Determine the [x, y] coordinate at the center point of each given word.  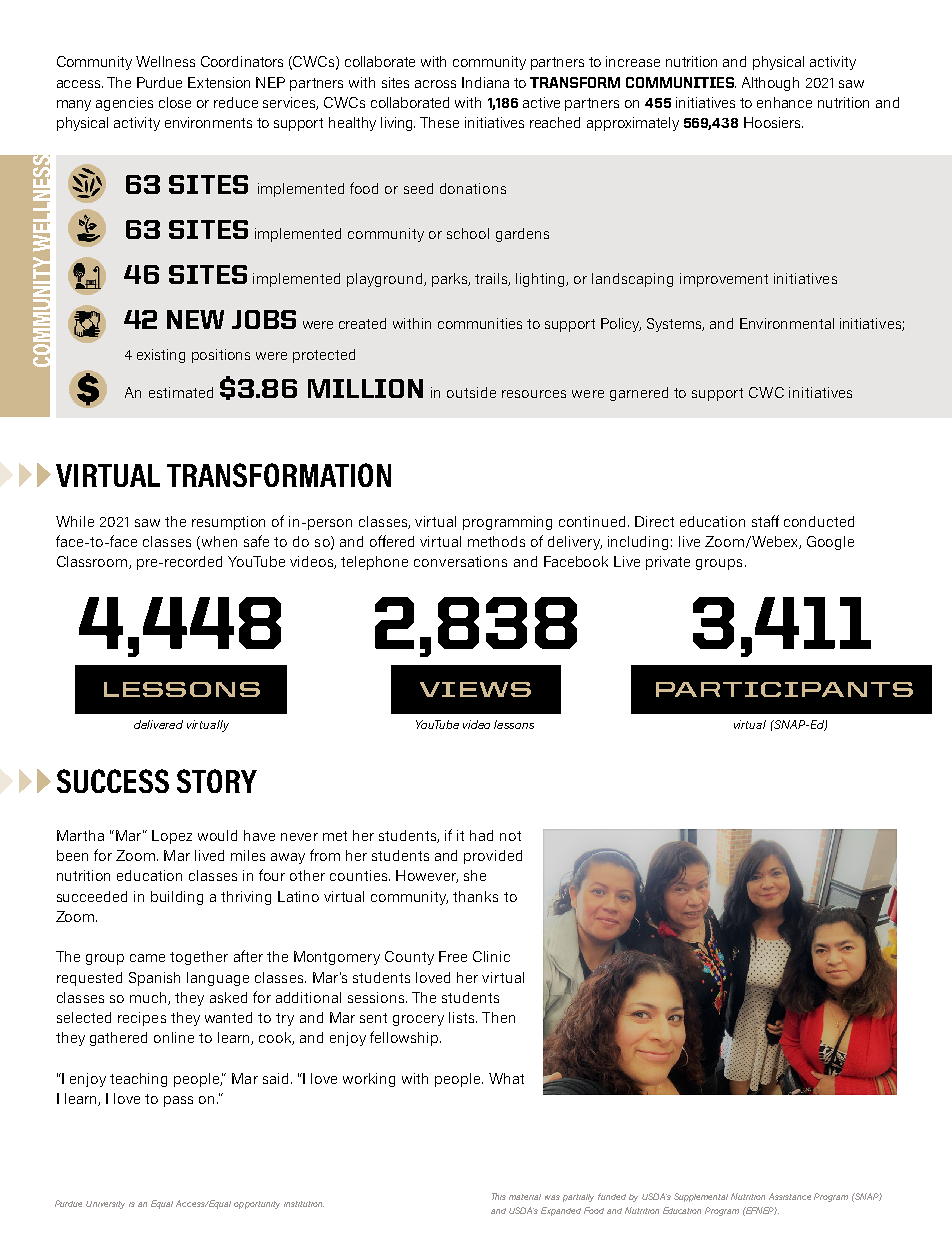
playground [386, 280]
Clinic [491, 956]
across [435, 84]
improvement [724, 280]
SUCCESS [113, 781]
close [175, 102]
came [147, 958]
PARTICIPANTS [784, 689]
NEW [195, 319]
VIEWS [475, 689]
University [105, 1205]
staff [765, 521]
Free [453, 956]
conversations [460, 561]
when [219, 541]
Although [770, 84]
